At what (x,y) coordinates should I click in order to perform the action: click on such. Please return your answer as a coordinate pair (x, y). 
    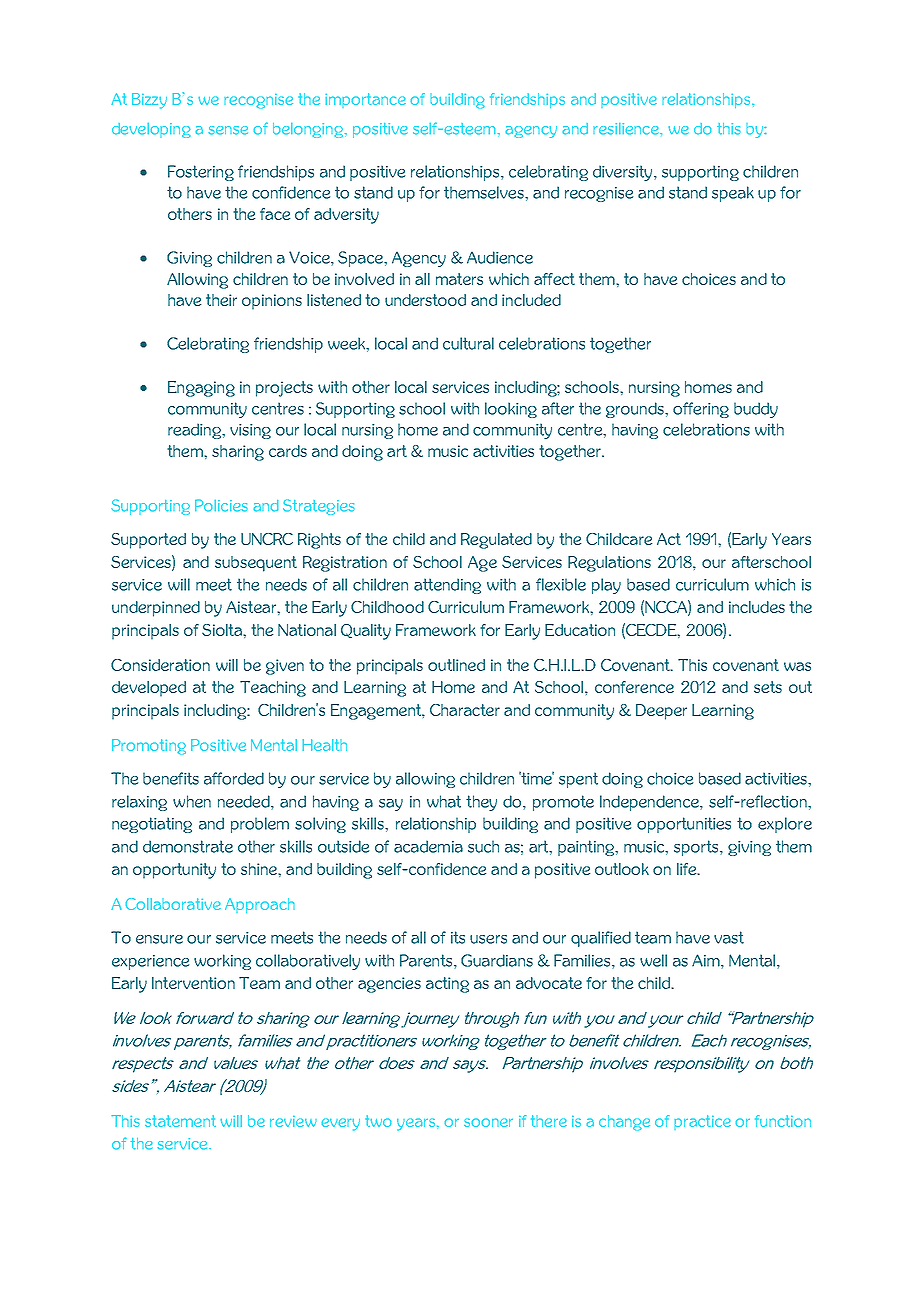
    Looking at the image, I should click on (483, 846).
